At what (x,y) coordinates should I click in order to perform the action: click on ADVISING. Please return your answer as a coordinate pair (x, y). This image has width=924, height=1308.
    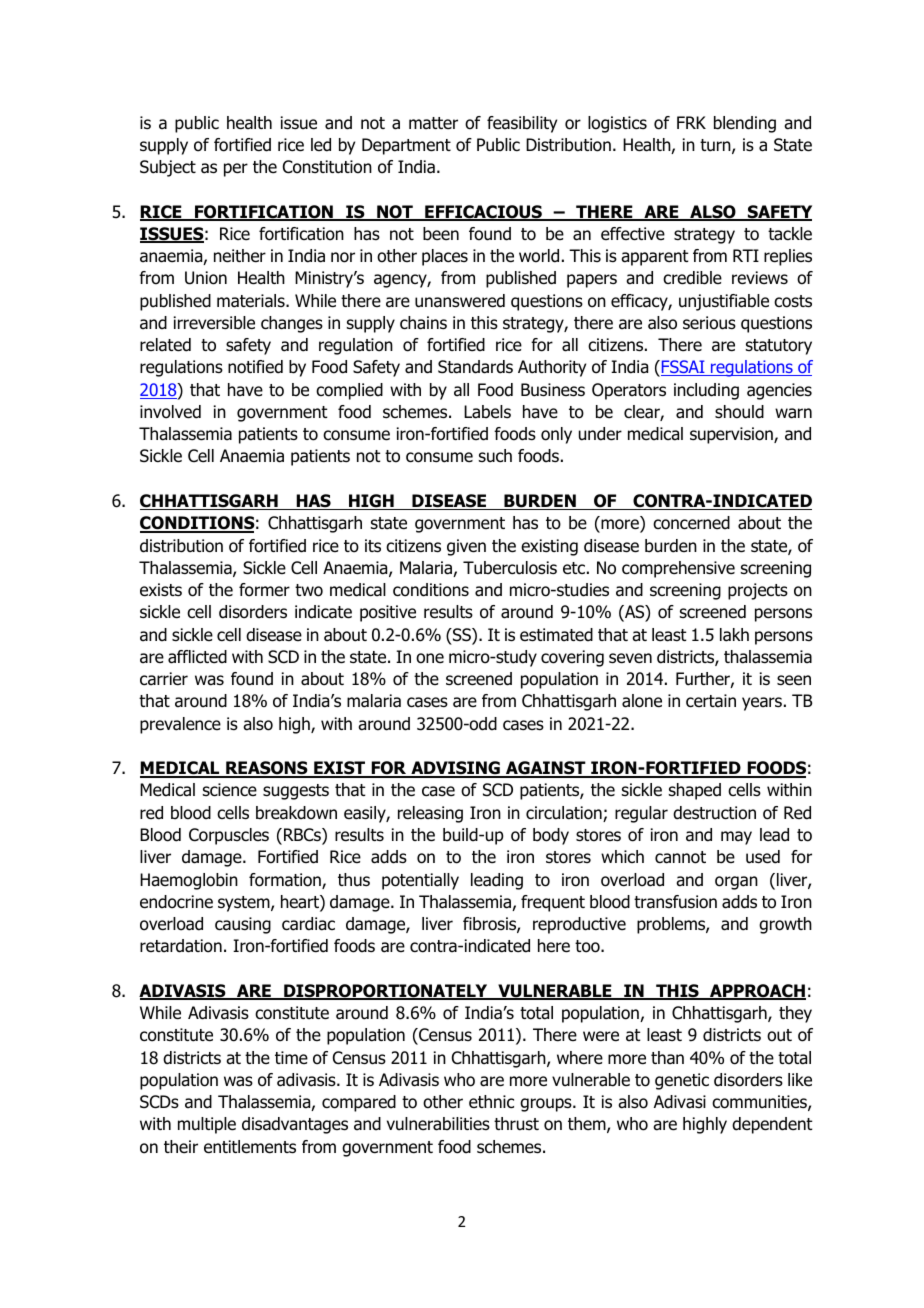
    Looking at the image, I should click on (455, 769).
